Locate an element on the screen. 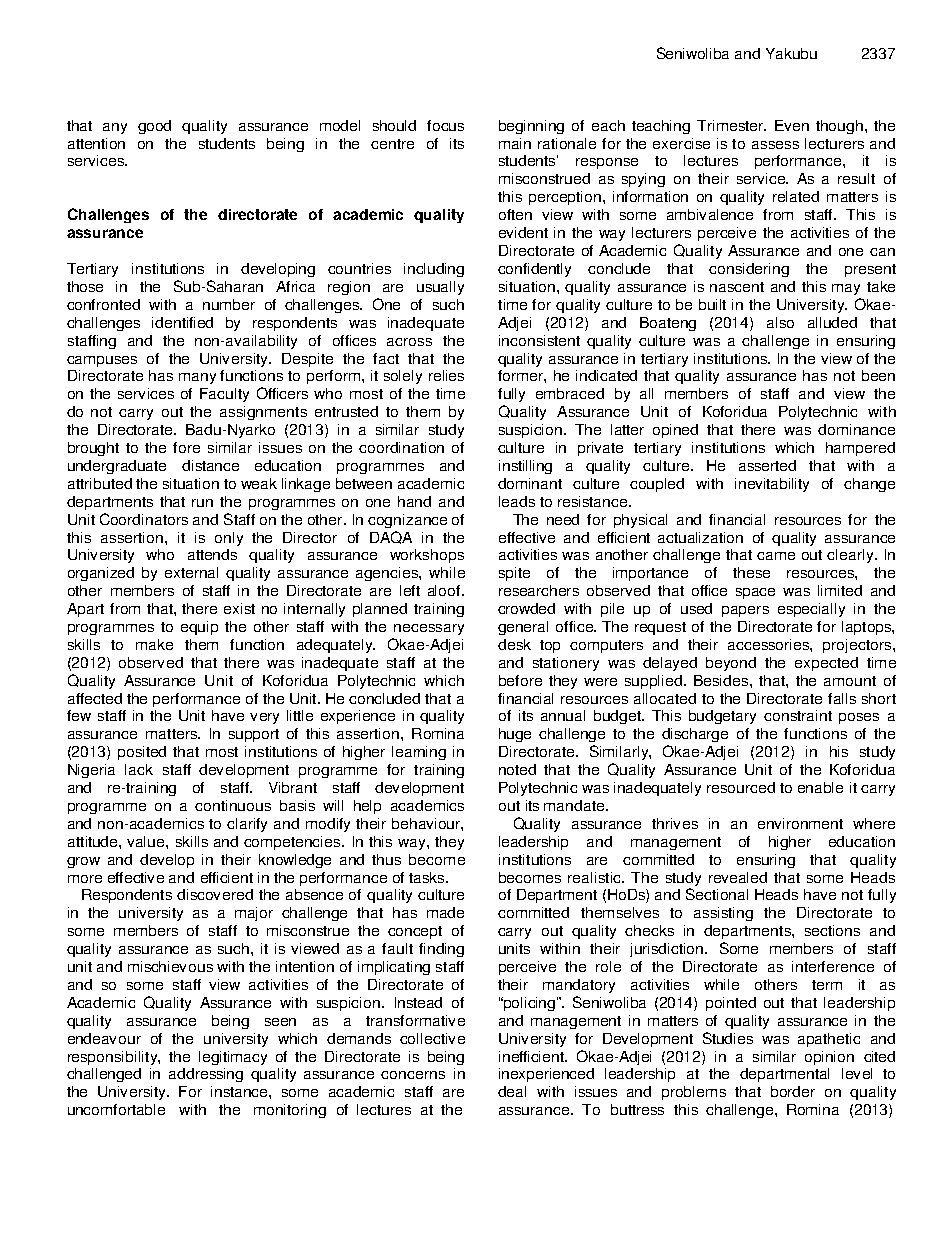 Image resolution: width=952 pixels, height=1233 pixels. assess is located at coordinates (775, 145).
